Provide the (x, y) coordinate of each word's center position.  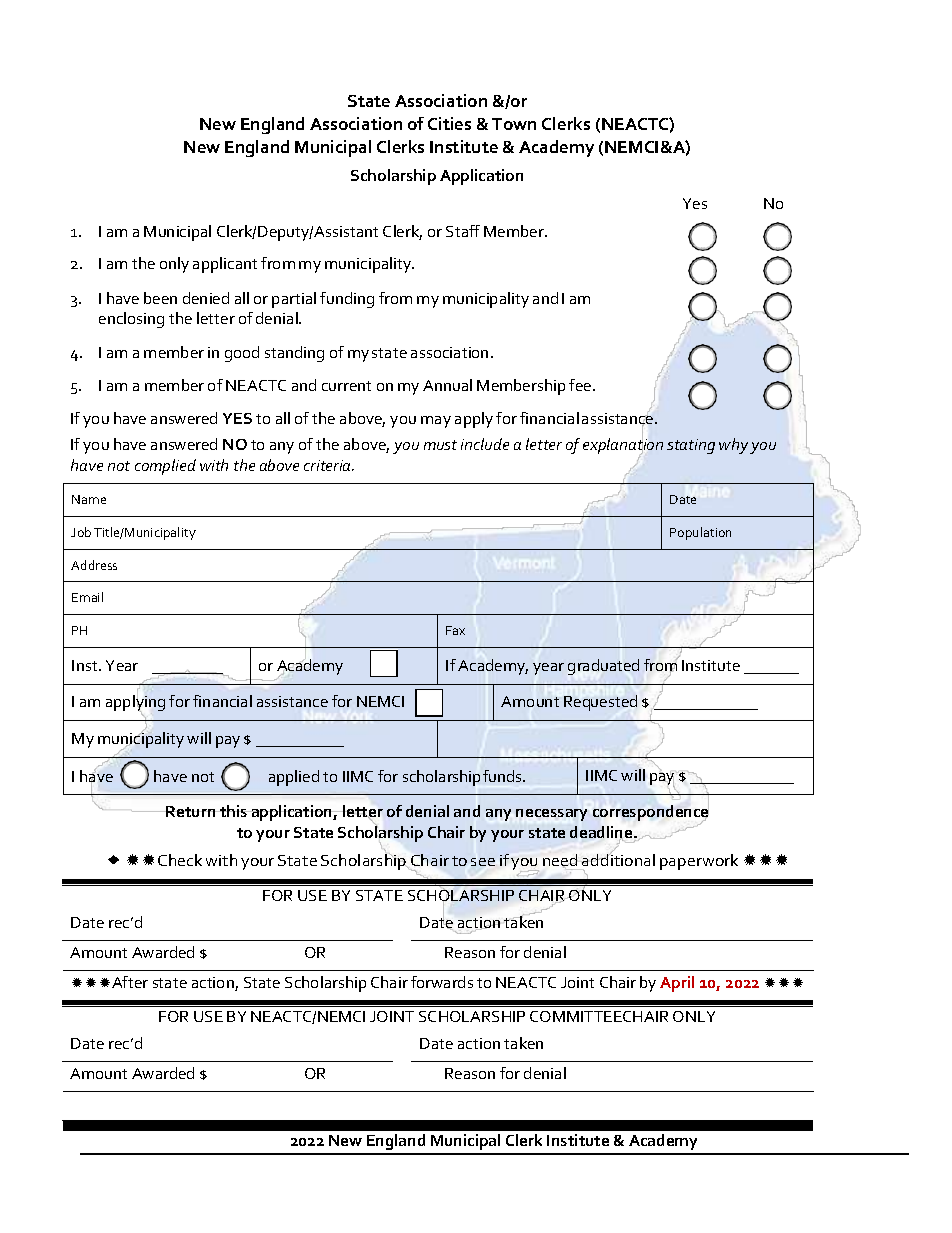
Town (514, 124)
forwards (442, 982)
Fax (455, 630)
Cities (449, 123)
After (130, 982)
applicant (225, 265)
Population (700, 533)
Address (94, 565)
